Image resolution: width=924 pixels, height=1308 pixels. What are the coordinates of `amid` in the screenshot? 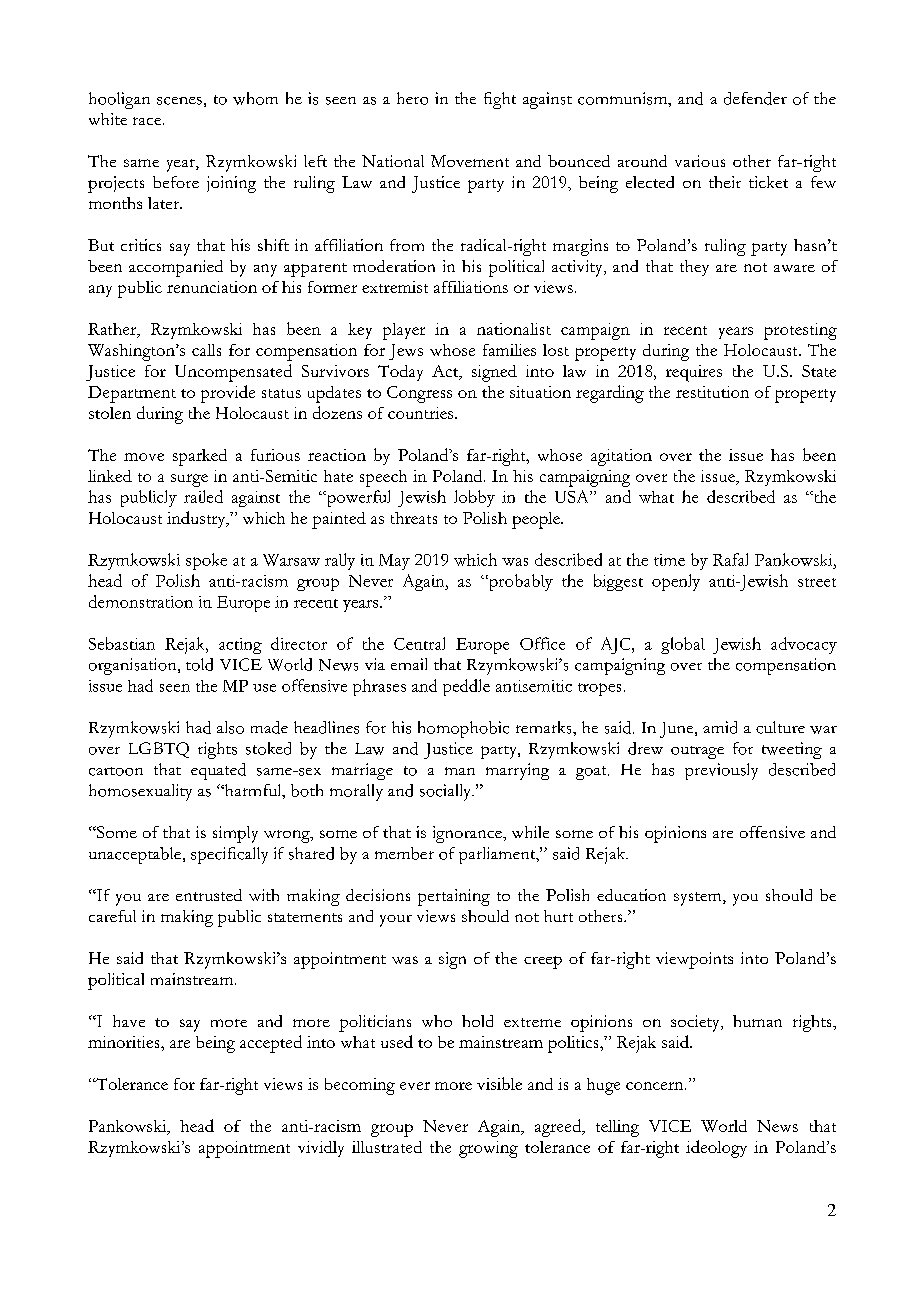 It's located at (720, 727).
